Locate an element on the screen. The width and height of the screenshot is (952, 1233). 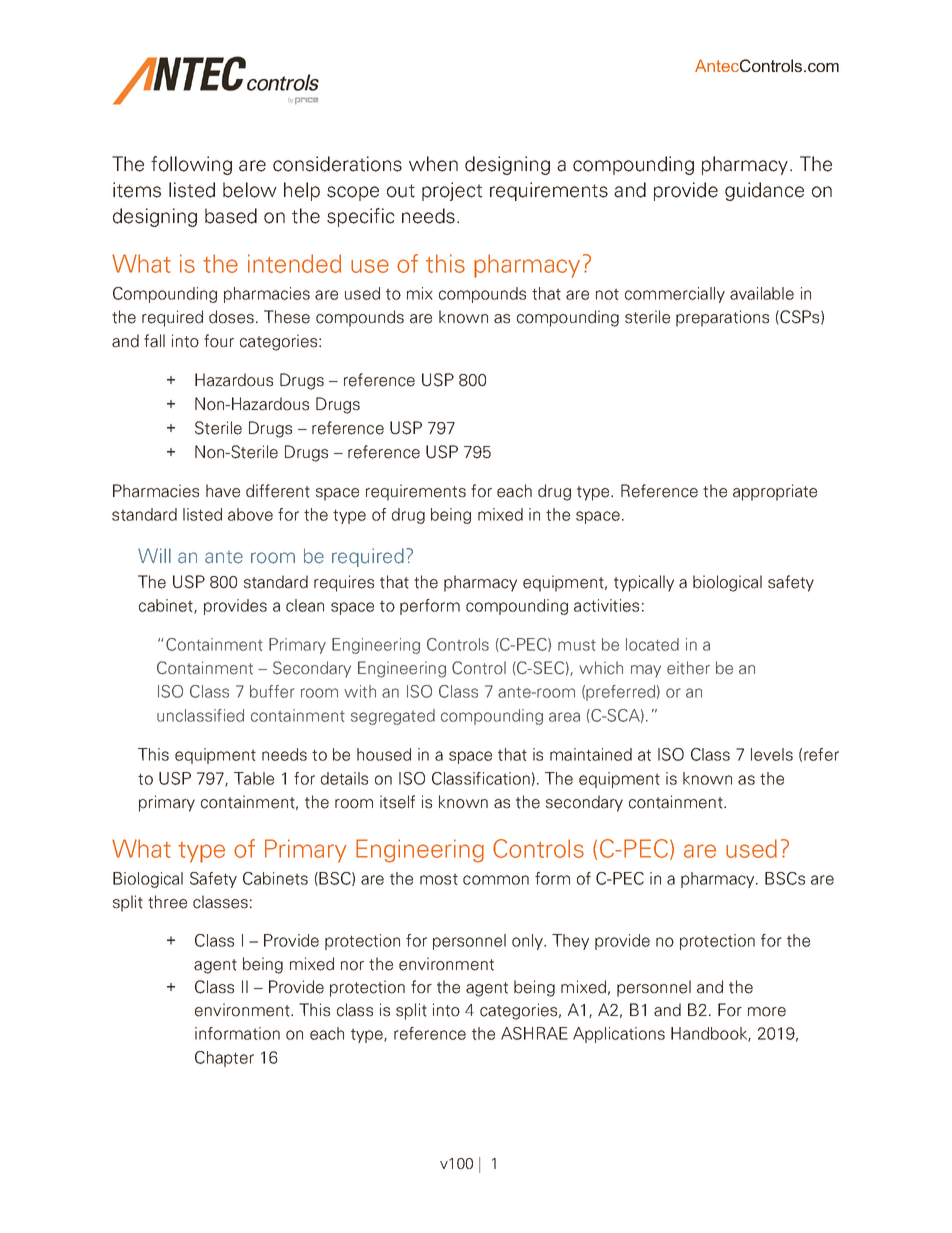
segregated is located at coordinates (393, 717).
